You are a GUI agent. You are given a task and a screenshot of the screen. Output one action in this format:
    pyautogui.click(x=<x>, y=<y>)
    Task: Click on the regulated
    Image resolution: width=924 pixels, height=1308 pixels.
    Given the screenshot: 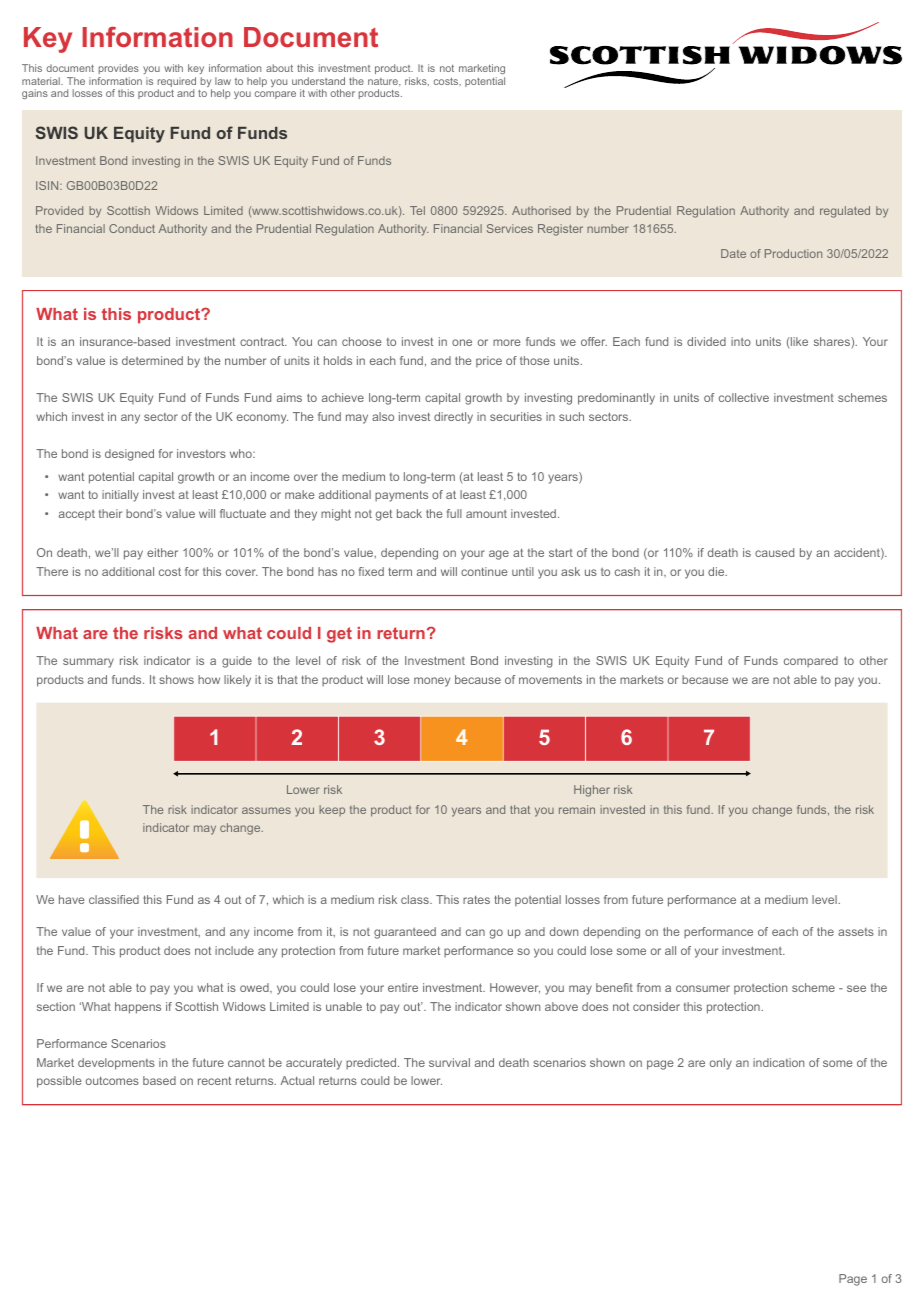 What is the action you would take?
    pyautogui.click(x=845, y=212)
